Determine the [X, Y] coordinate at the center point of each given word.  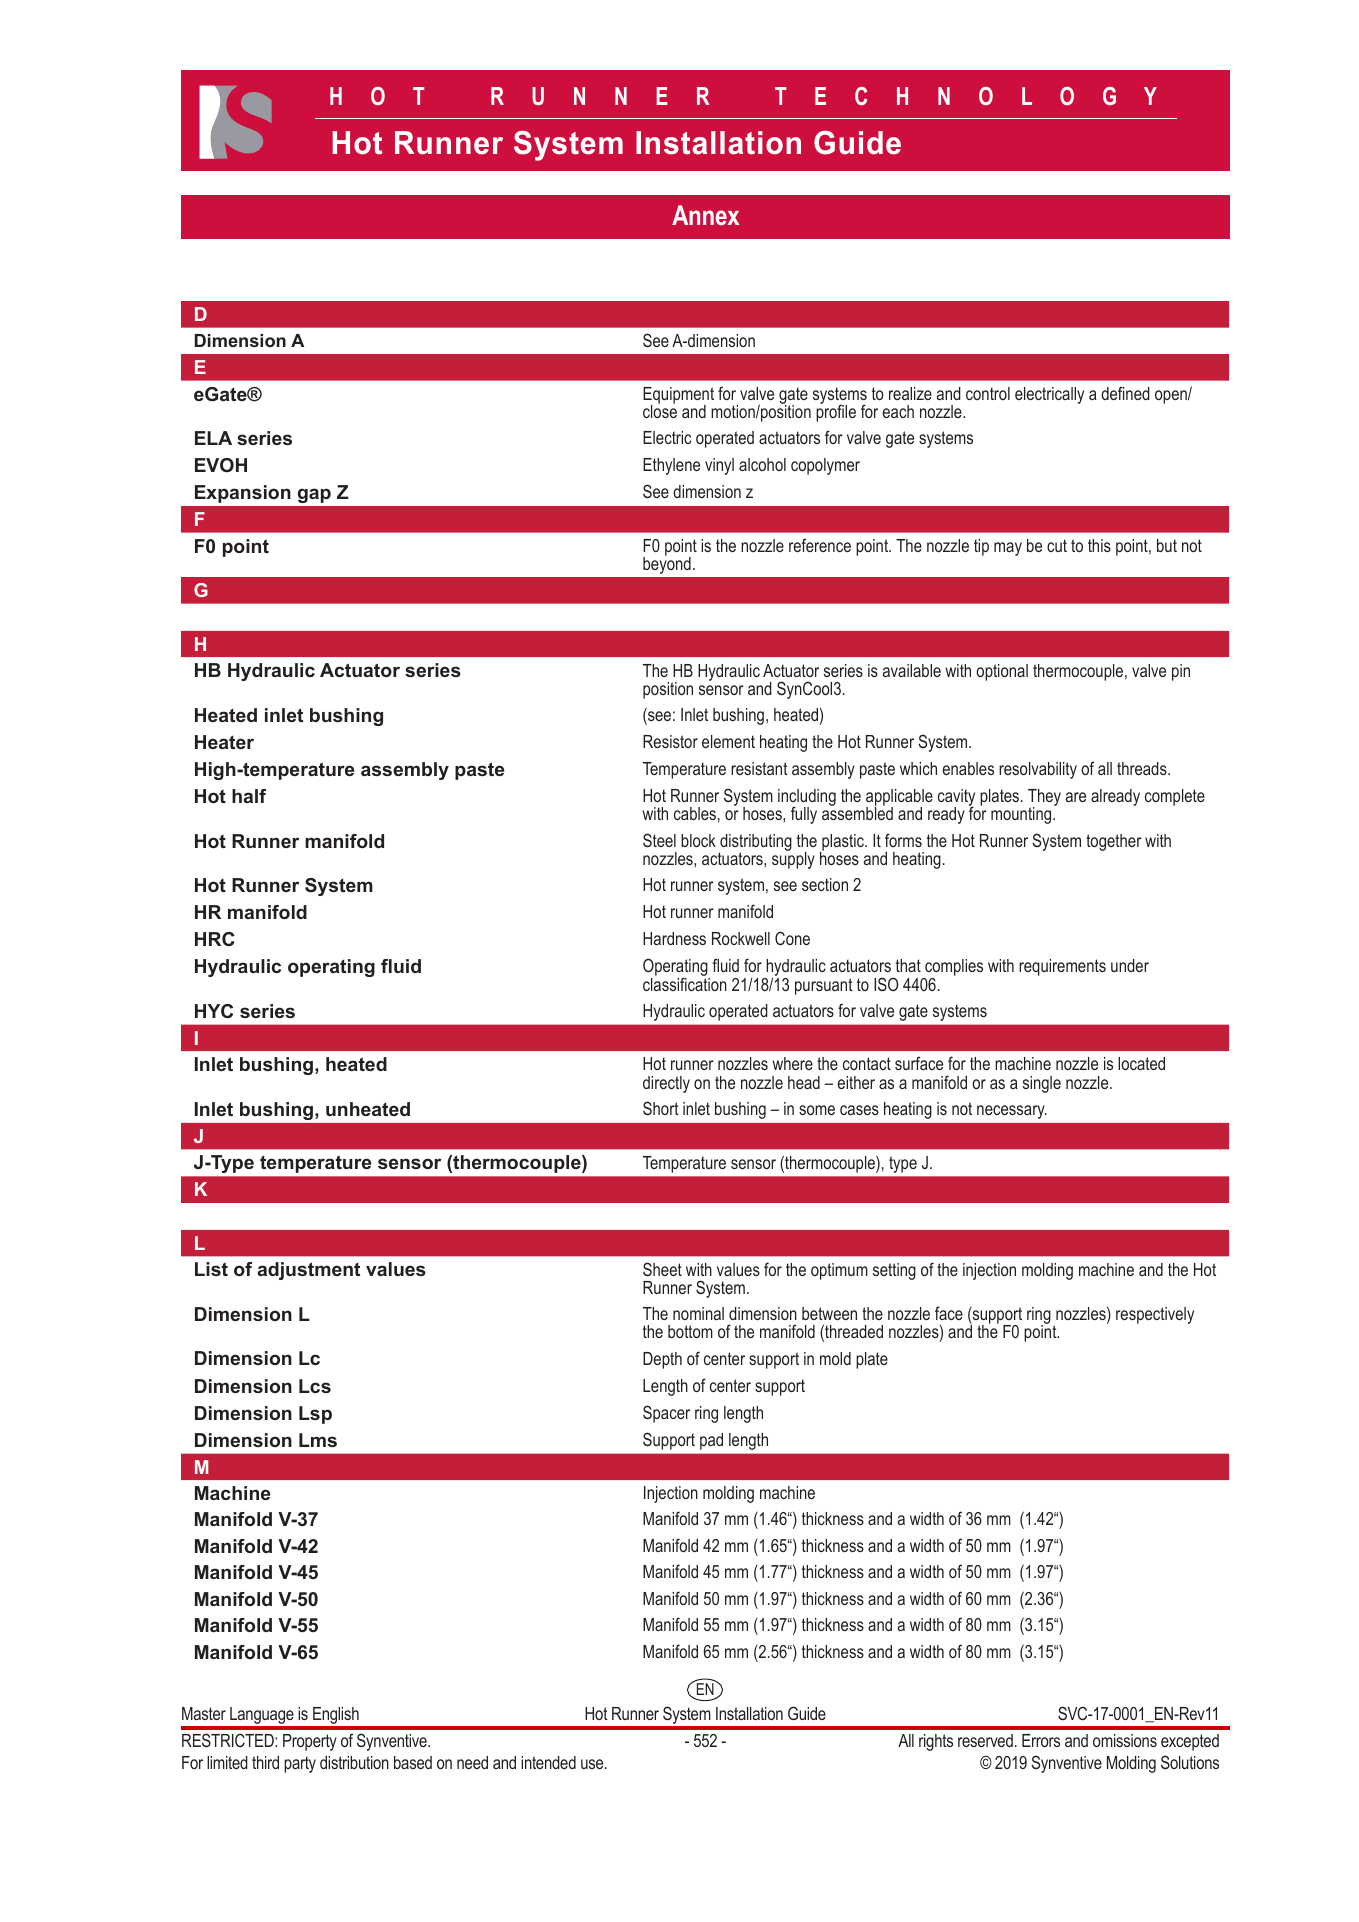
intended [548, 1762]
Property [310, 1742]
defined [1125, 393]
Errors [1041, 1740]
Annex [705, 215]
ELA [213, 438]
